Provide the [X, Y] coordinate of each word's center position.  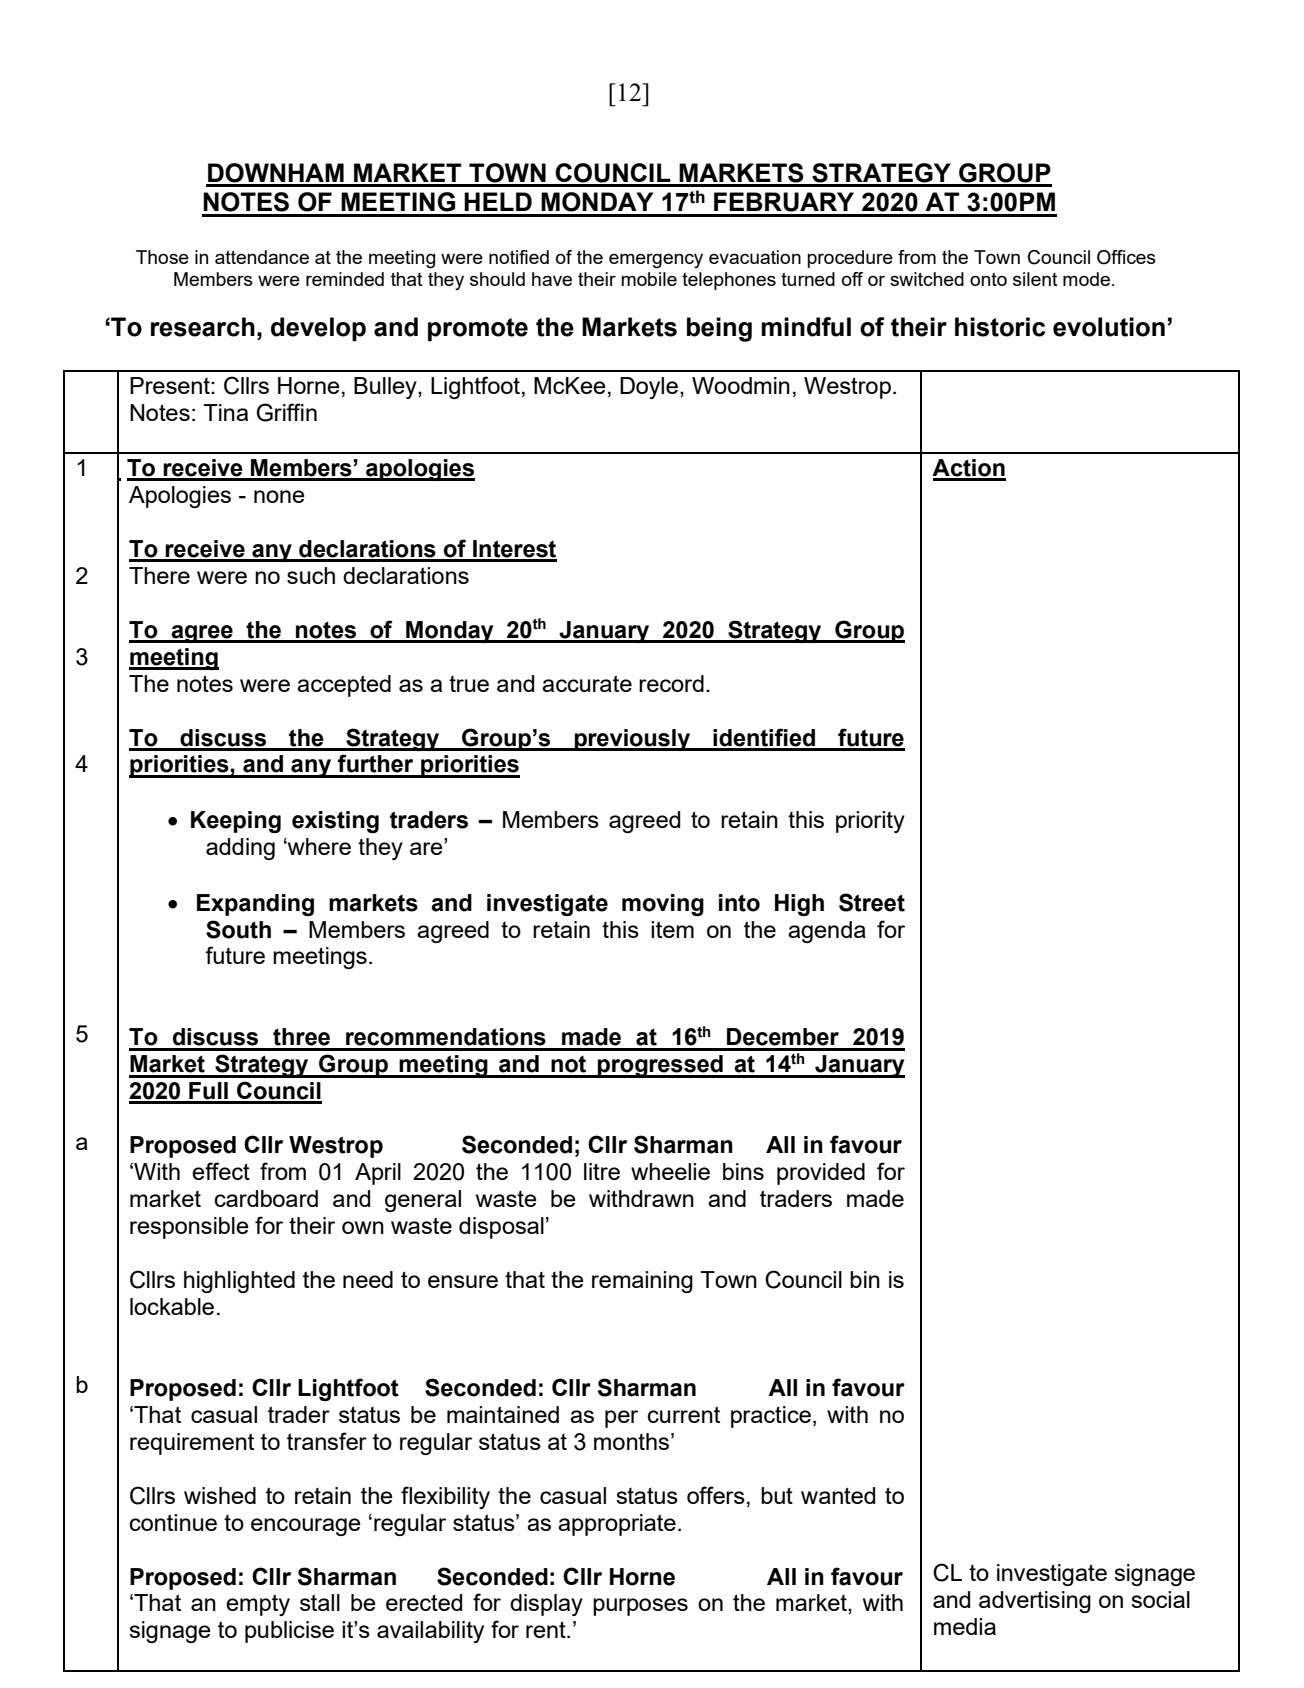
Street [872, 902]
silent [1035, 279]
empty [258, 1605]
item [672, 929]
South [238, 929]
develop [318, 329]
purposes [640, 1607]
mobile [649, 279]
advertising [1035, 1602]
